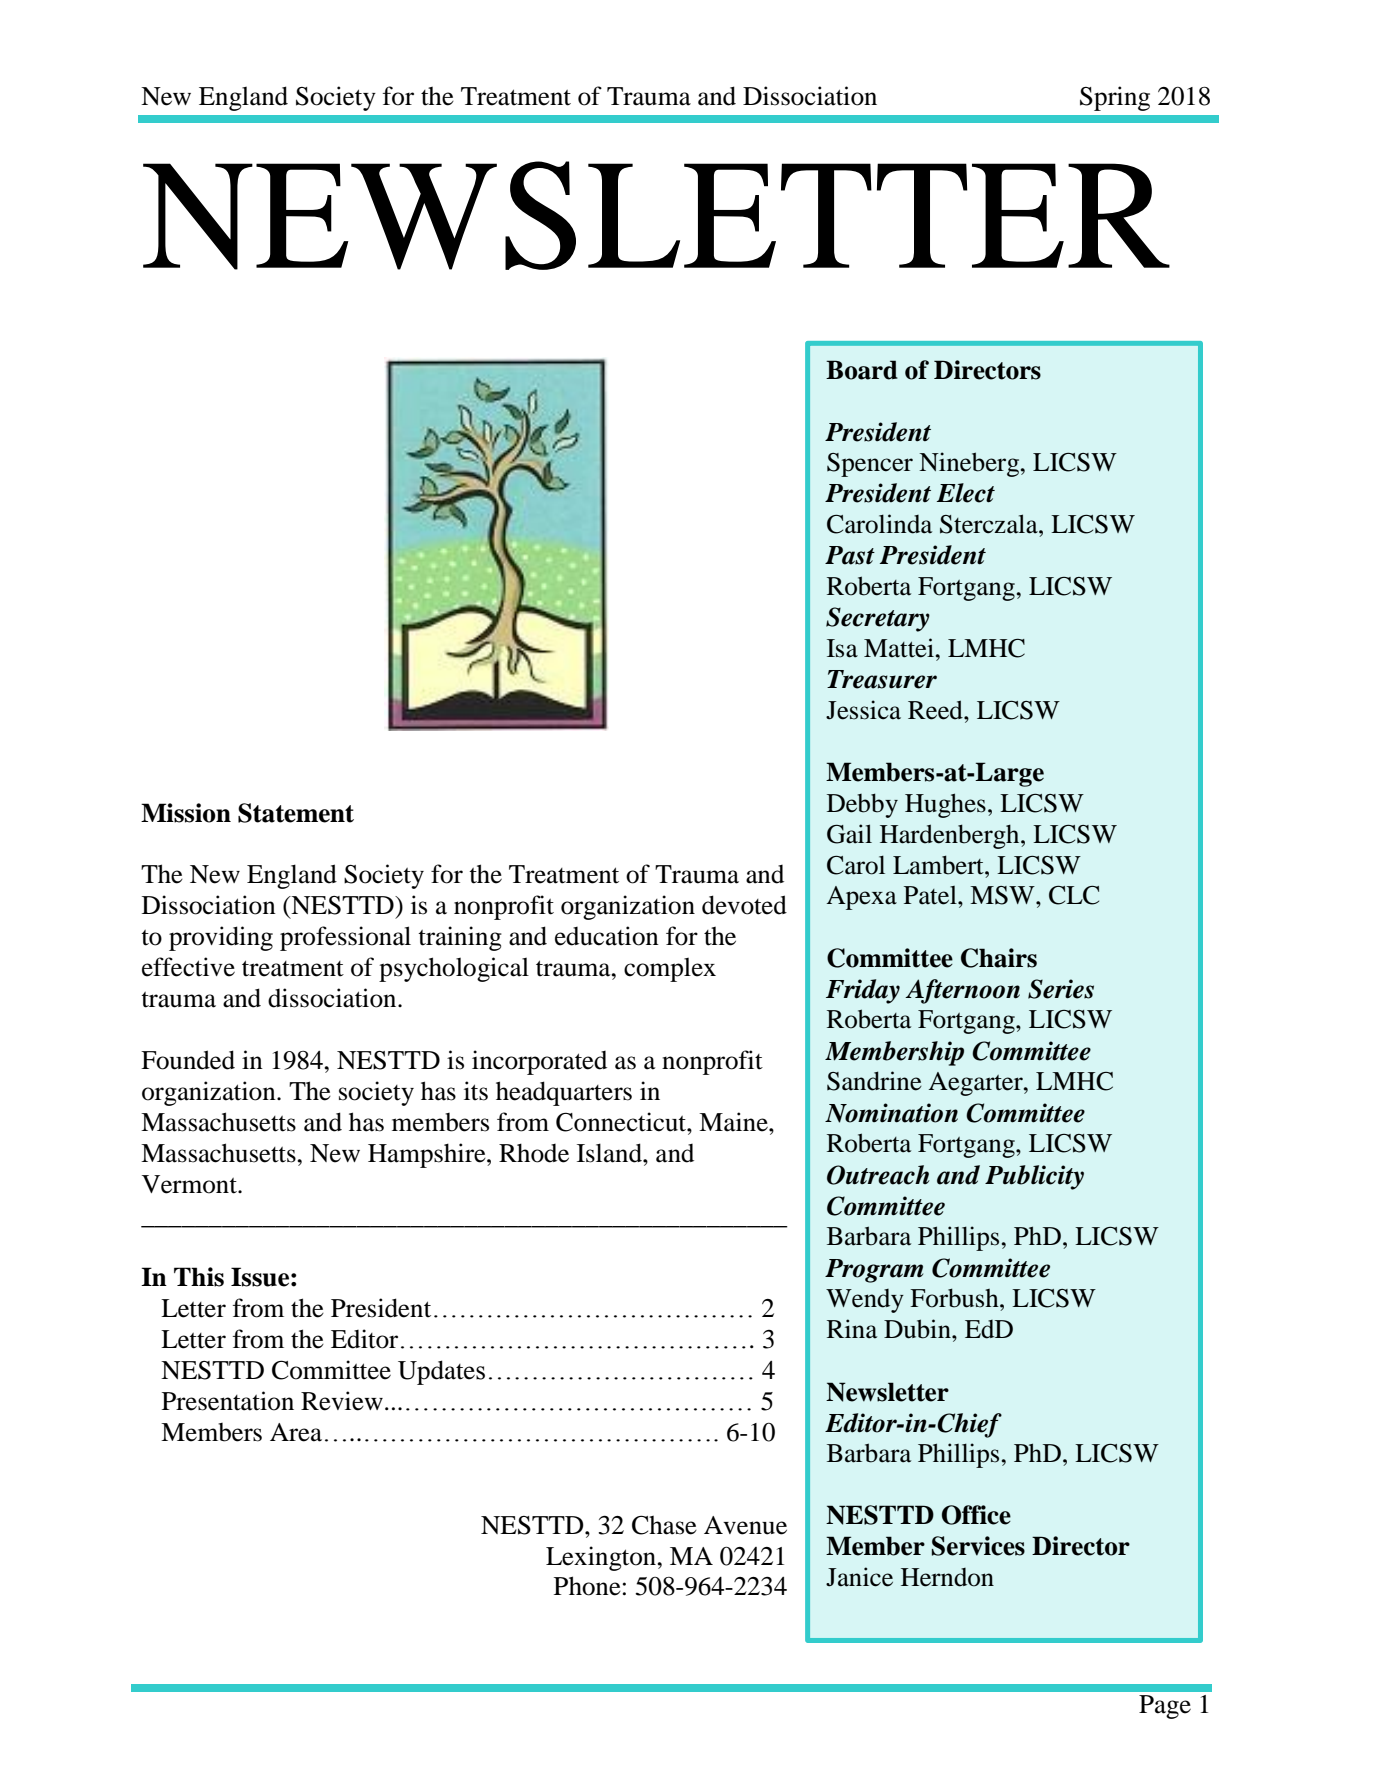  What do you see at coordinates (1074, 895) in the image?
I see `CLC` at bounding box center [1074, 895].
